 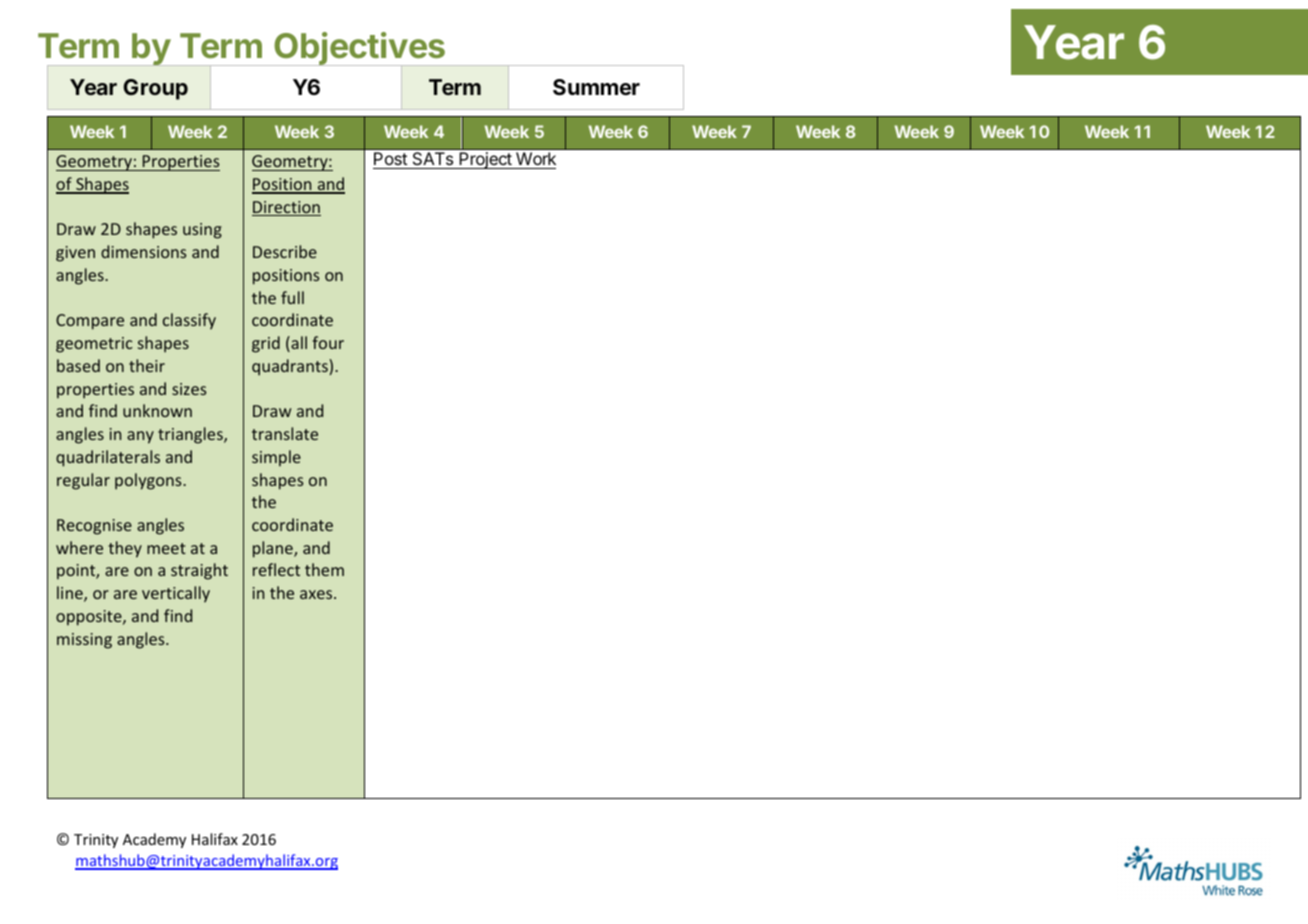 What do you see at coordinates (276, 458) in the page?
I see `simple` at bounding box center [276, 458].
